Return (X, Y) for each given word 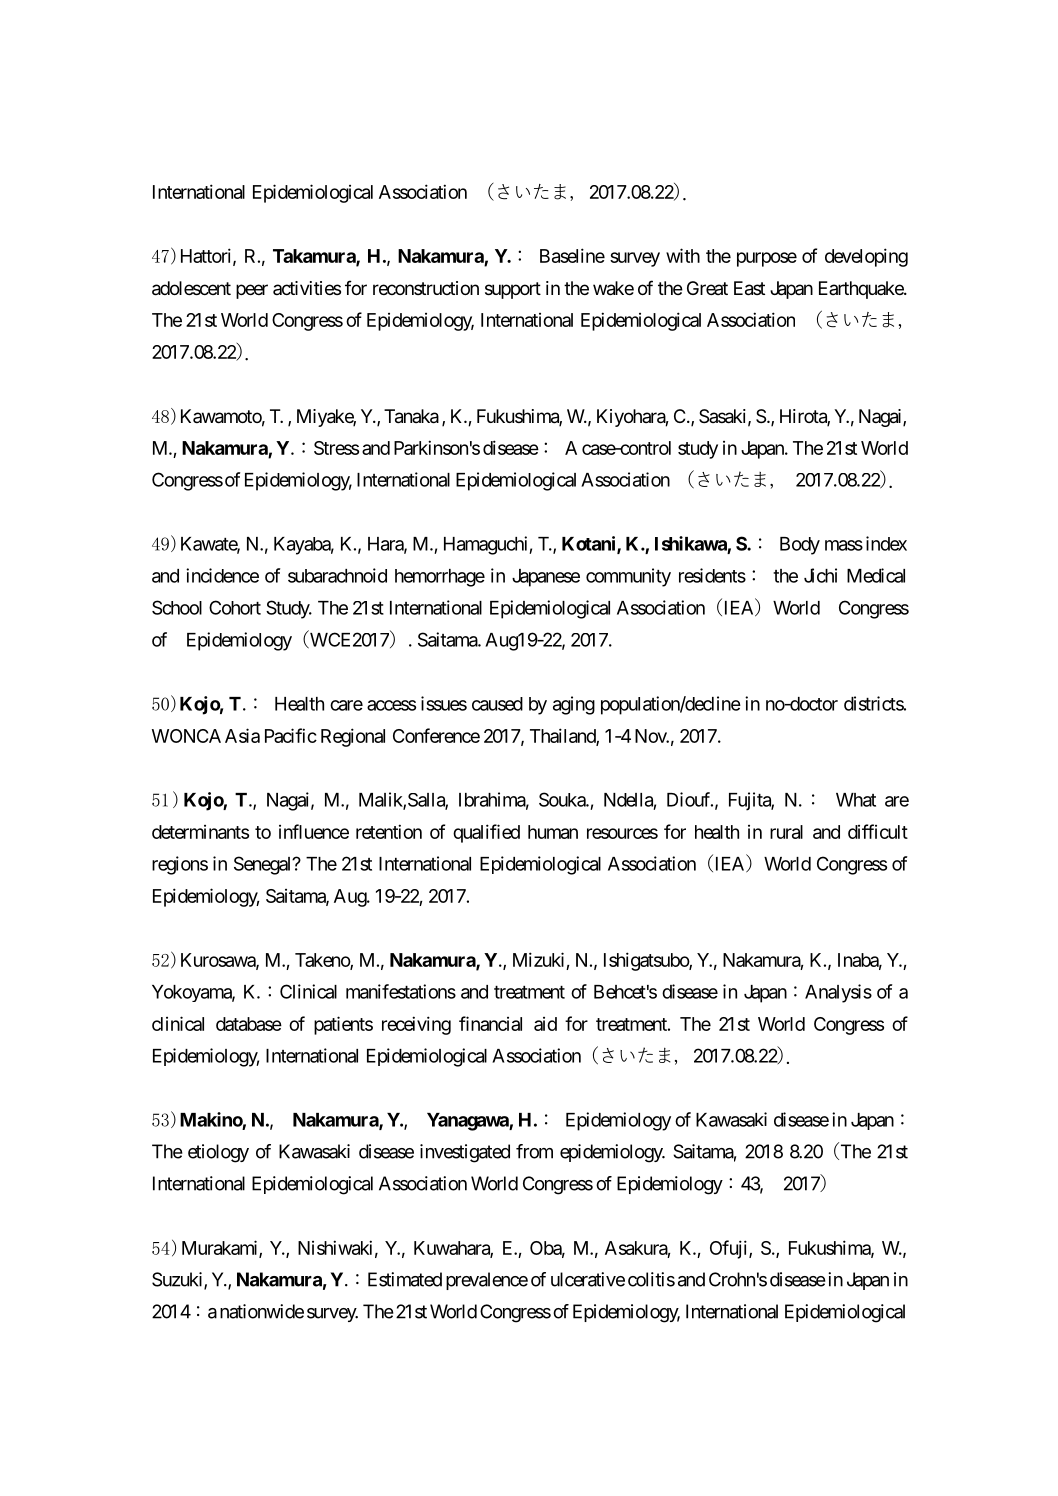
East (749, 288)
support (513, 290)
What (856, 800)
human (553, 832)
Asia (242, 735)
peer (252, 291)
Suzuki (178, 1280)
